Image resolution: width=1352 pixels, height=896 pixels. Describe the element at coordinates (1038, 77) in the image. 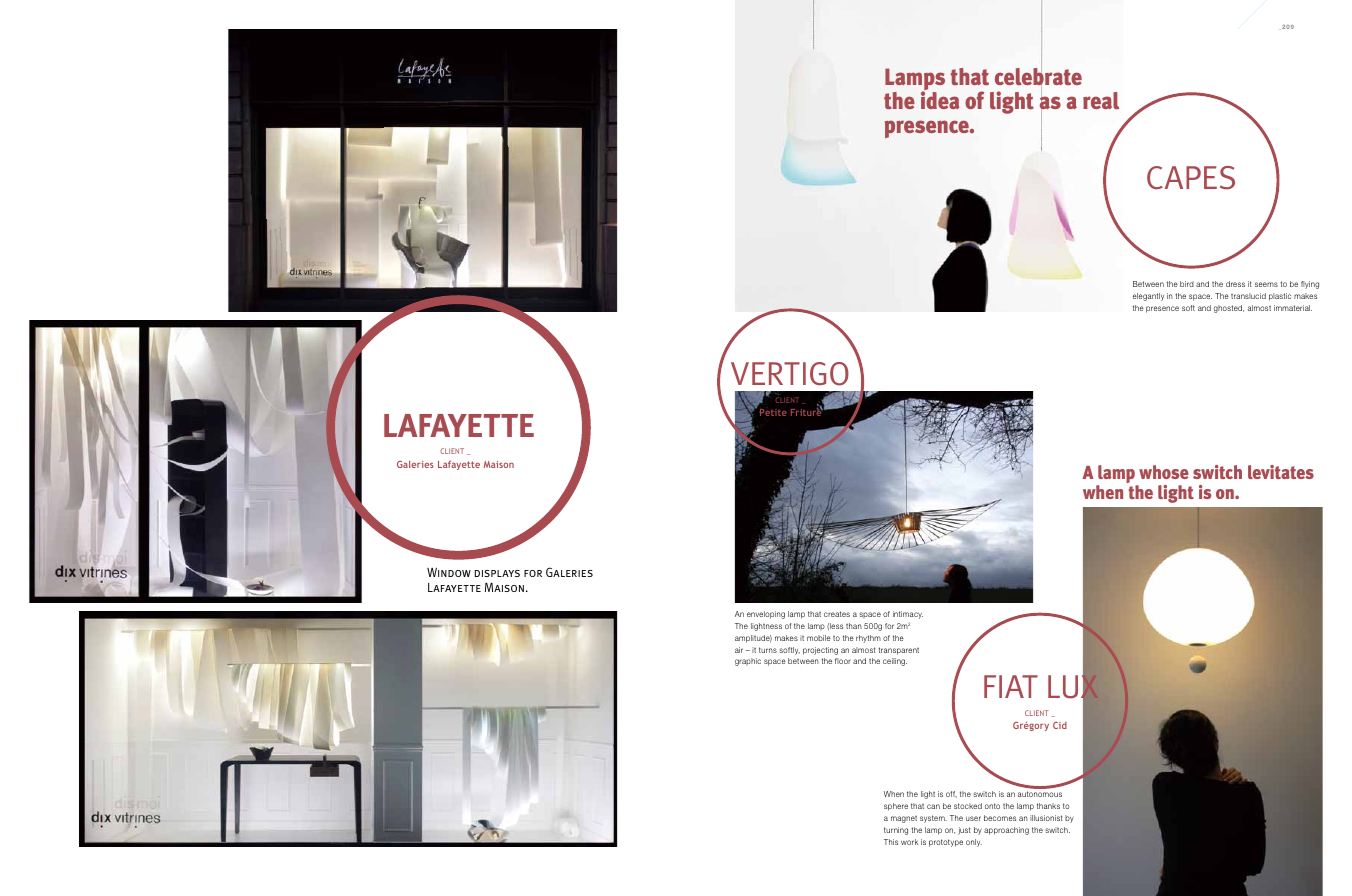

I see `celebrate` at that location.
